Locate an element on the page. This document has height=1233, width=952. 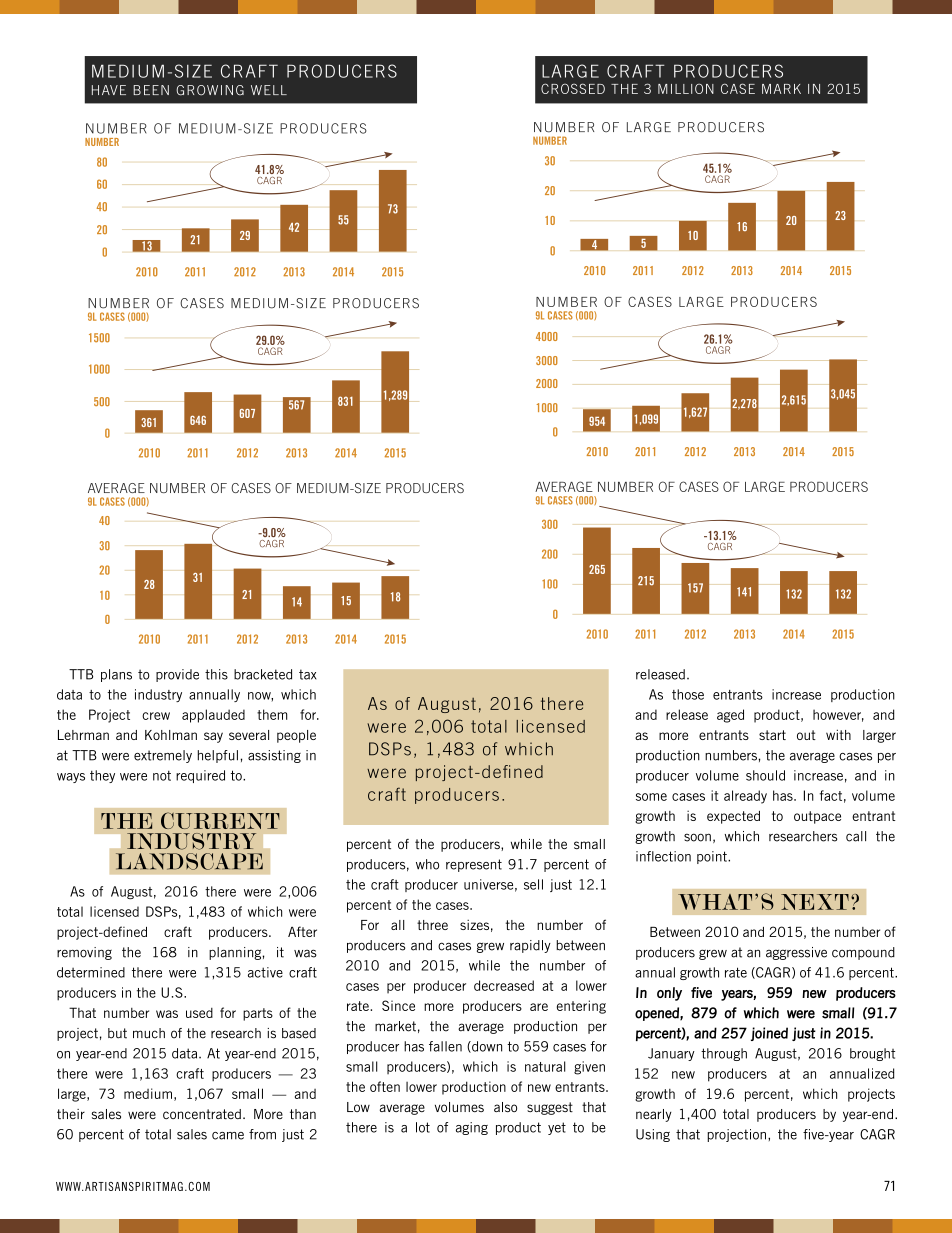
through is located at coordinates (724, 1054).
